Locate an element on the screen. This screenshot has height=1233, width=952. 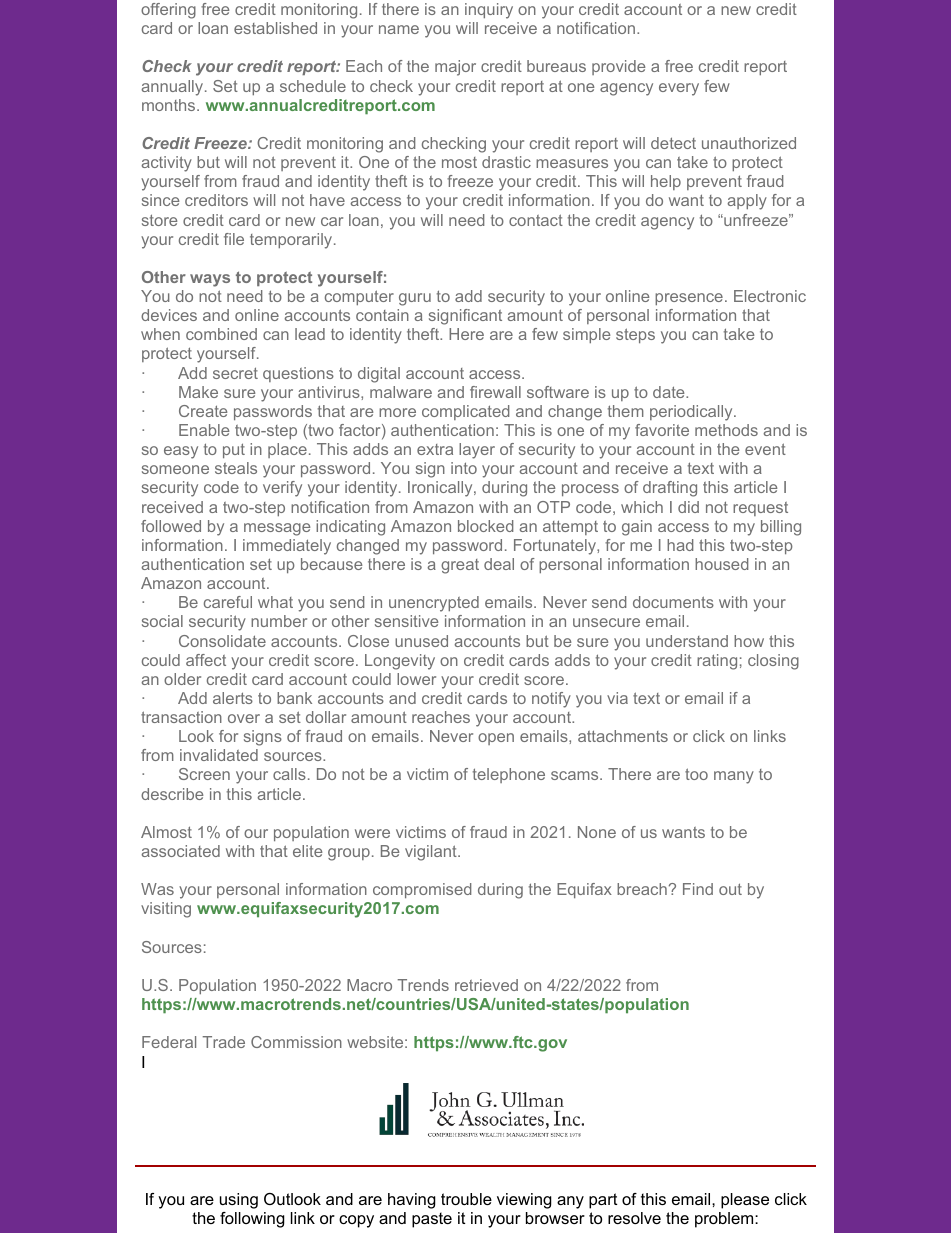
combined is located at coordinates (221, 334).
